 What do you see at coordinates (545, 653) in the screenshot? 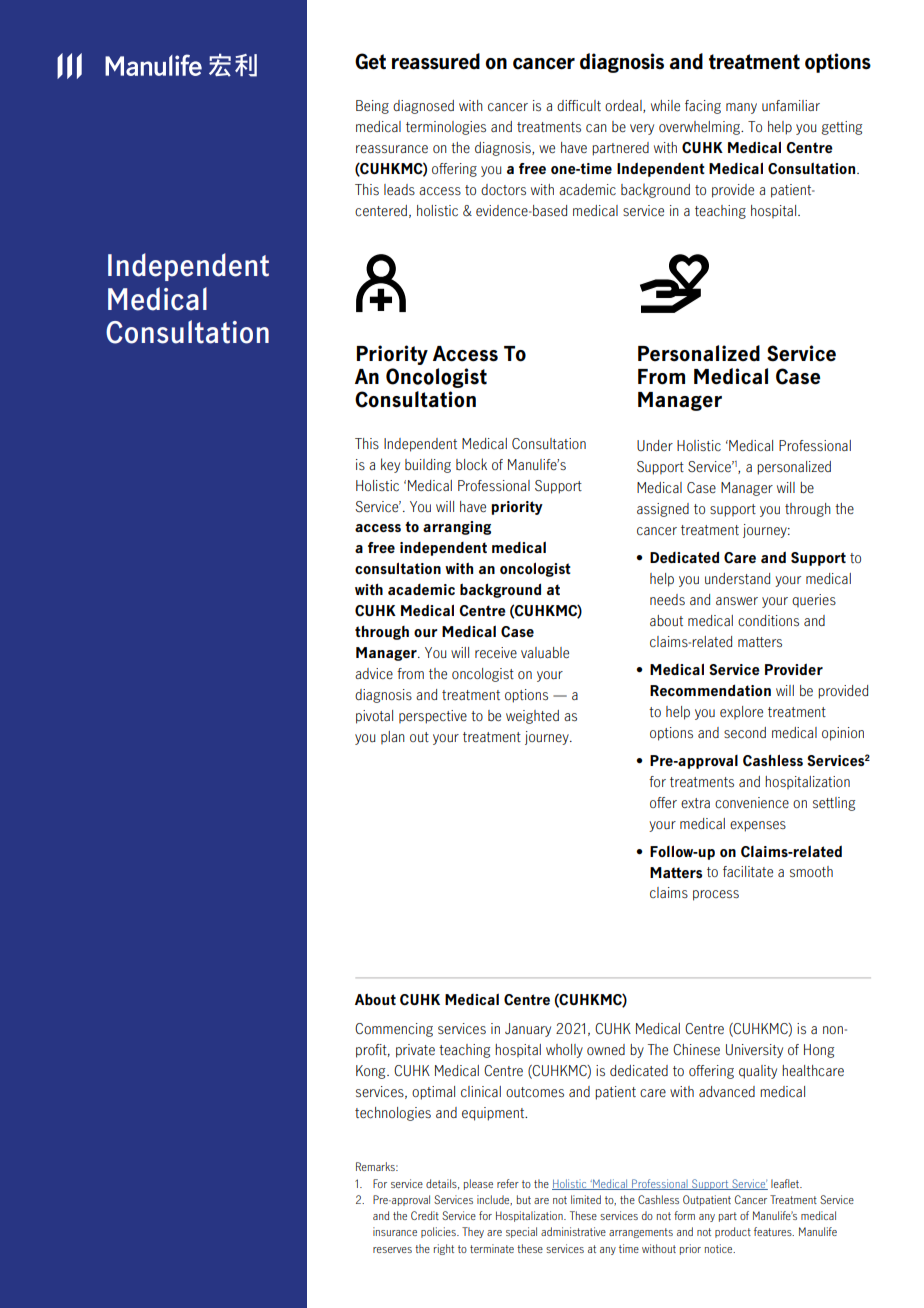
I see `valuable` at bounding box center [545, 653].
